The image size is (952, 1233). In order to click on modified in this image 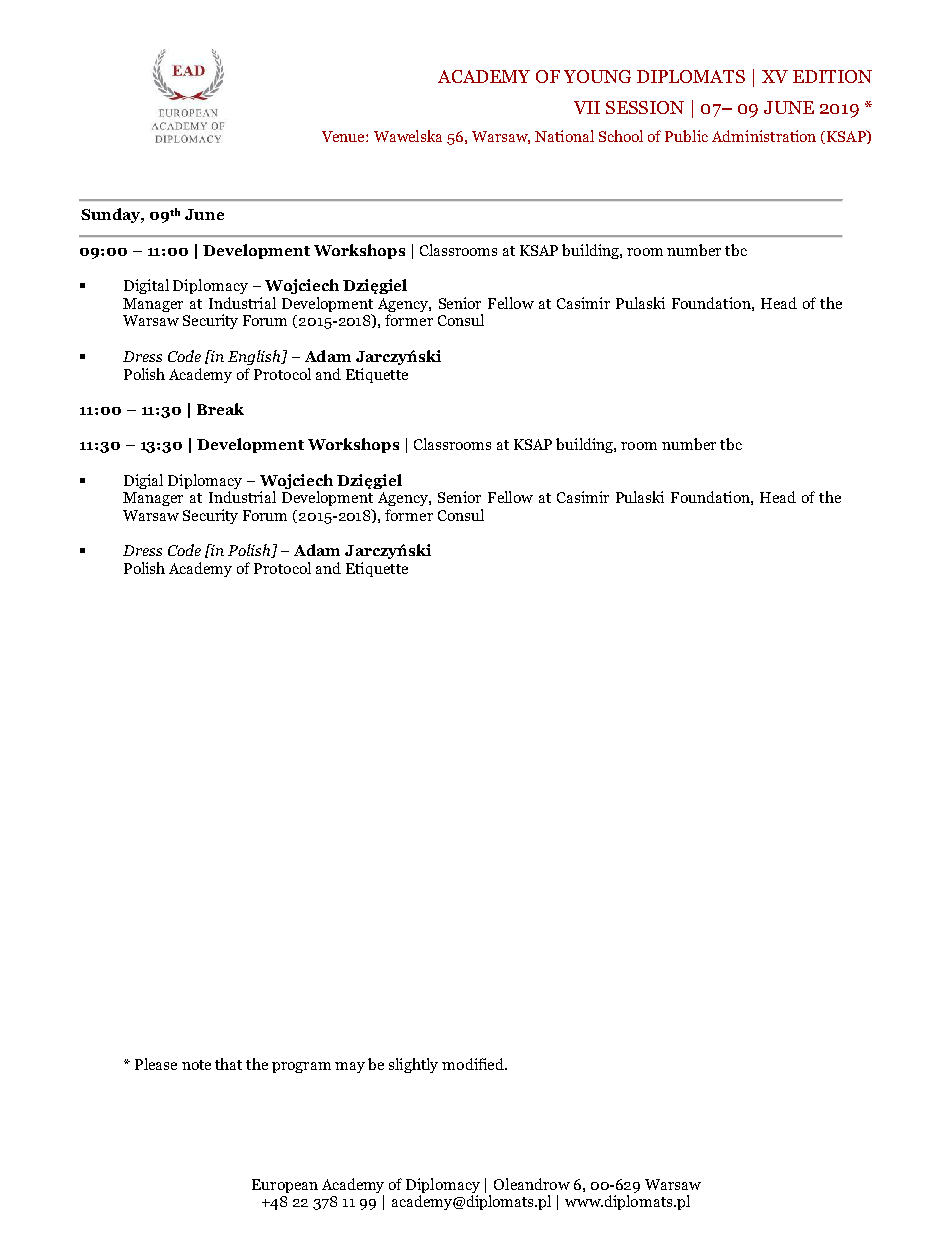, I will do `click(474, 1064)`.
